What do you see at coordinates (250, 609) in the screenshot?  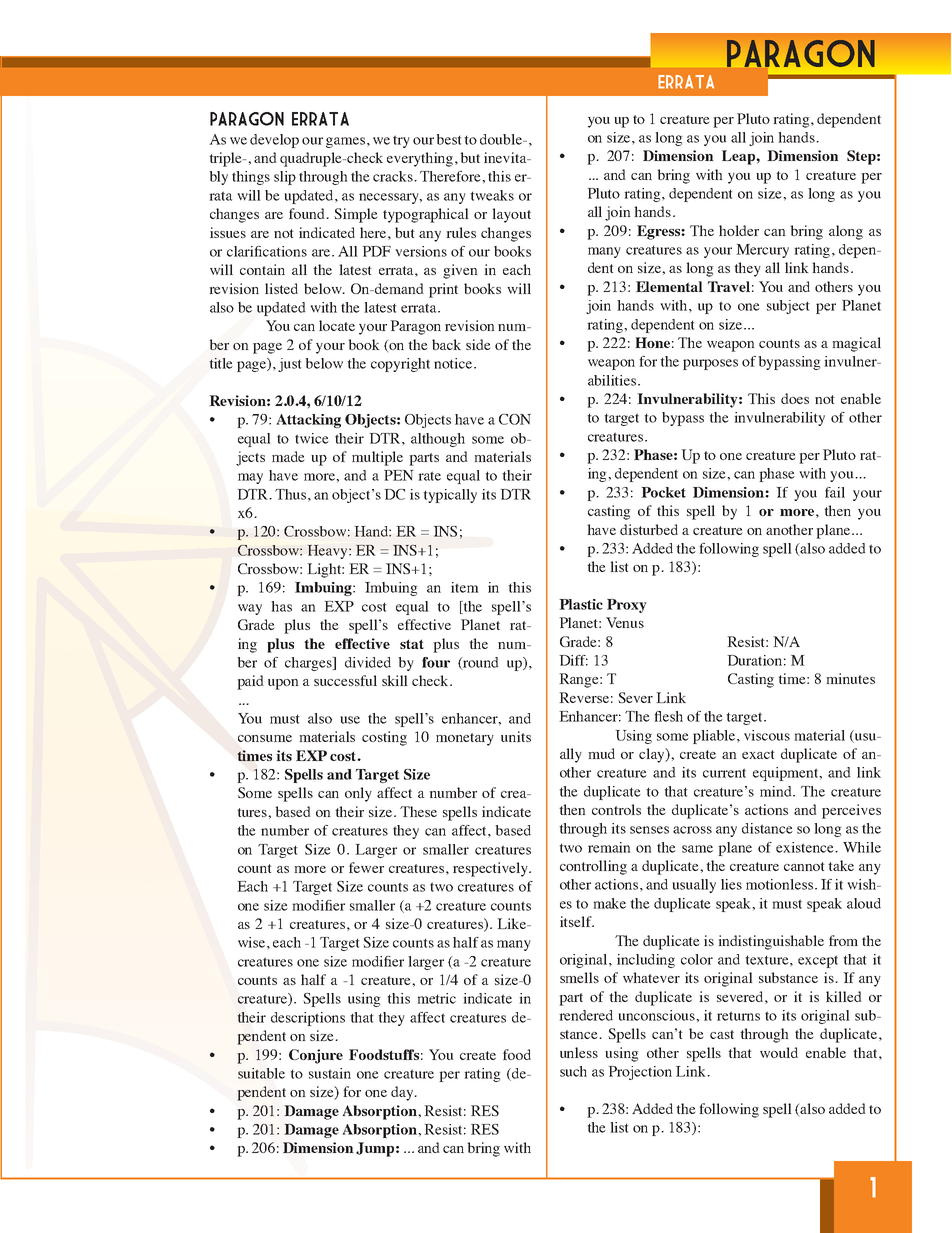 I see `way` at bounding box center [250, 609].
